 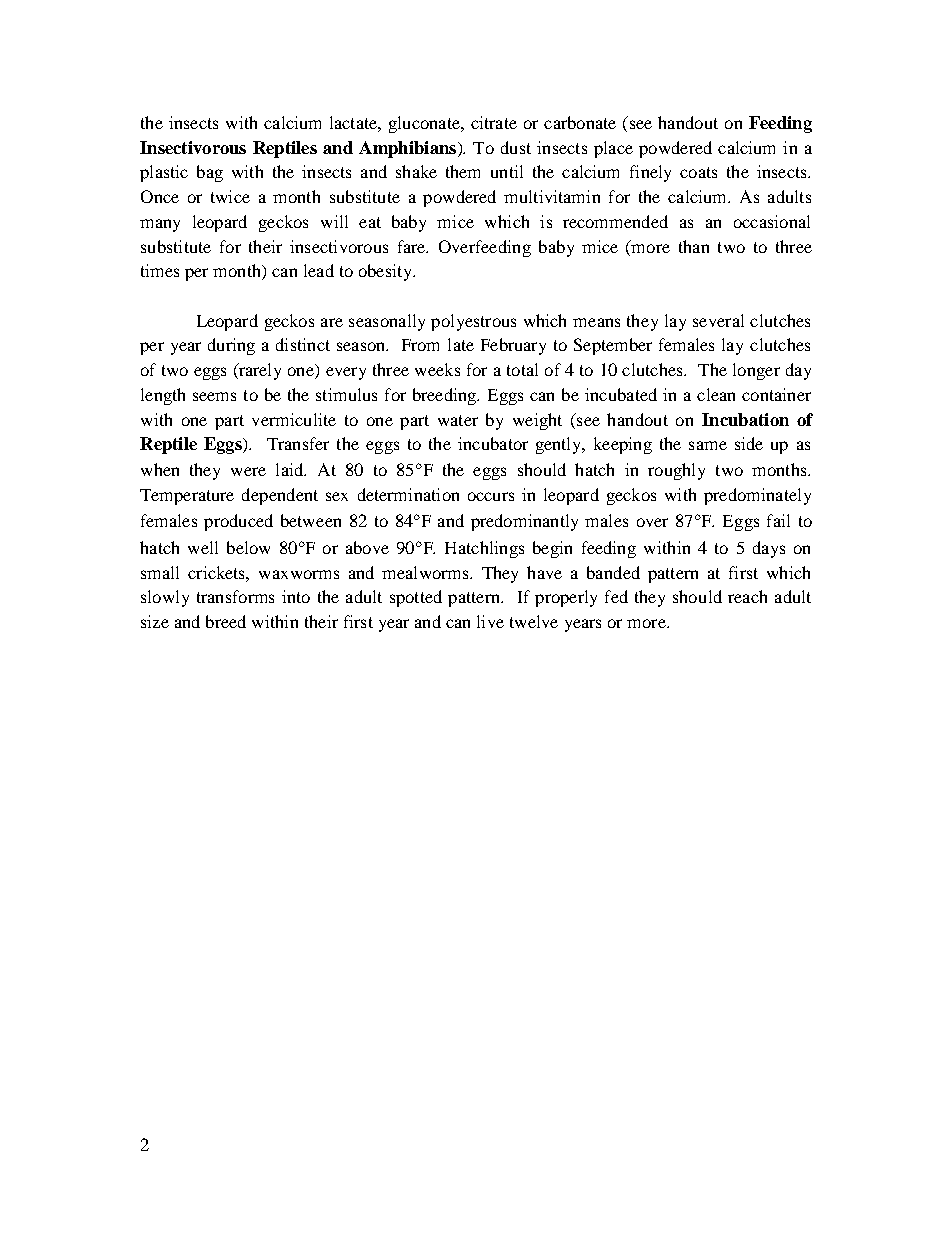 What do you see at coordinates (210, 173) in the image?
I see `bag` at bounding box center [210, 173].
